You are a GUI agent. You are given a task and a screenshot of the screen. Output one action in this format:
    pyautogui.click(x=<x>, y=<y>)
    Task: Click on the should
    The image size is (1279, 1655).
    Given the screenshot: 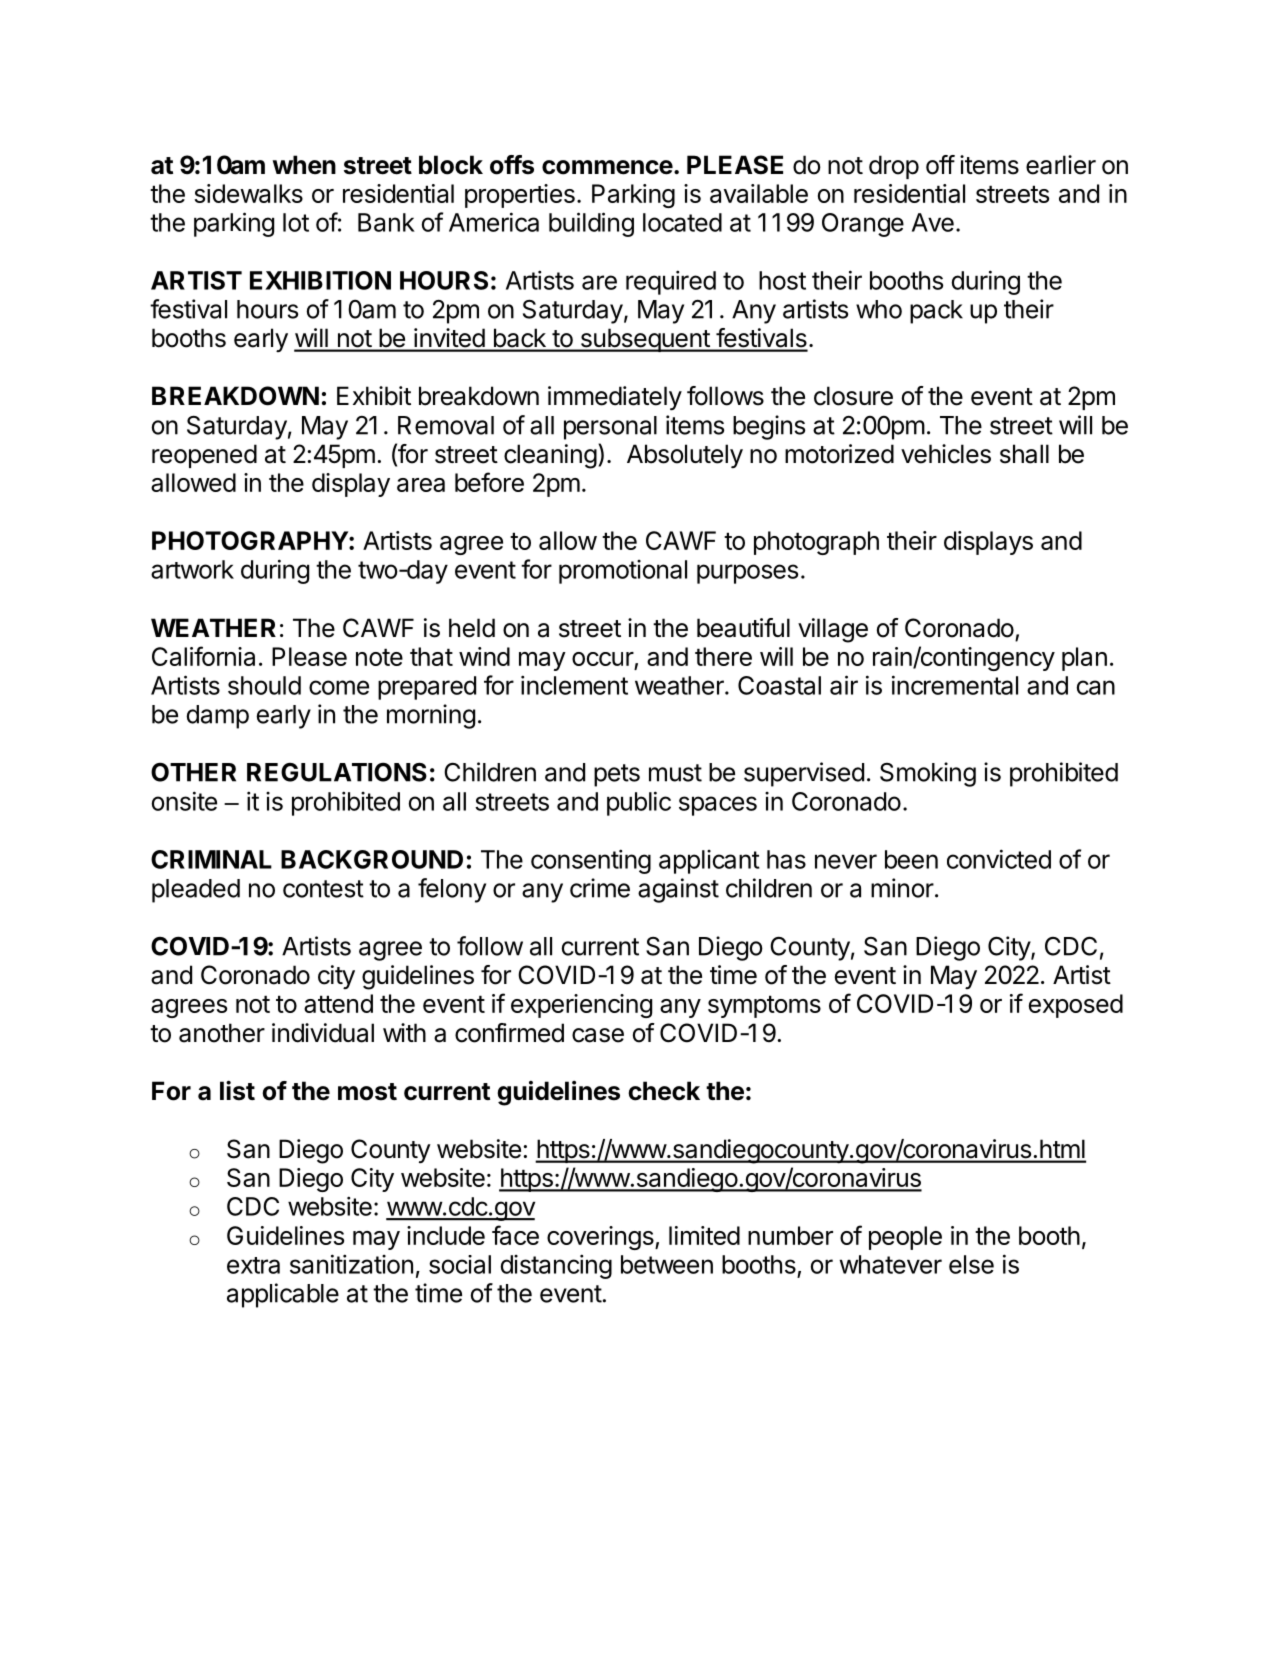 What is the action you would take?
    pyautogui.click(x=264, y=685)
